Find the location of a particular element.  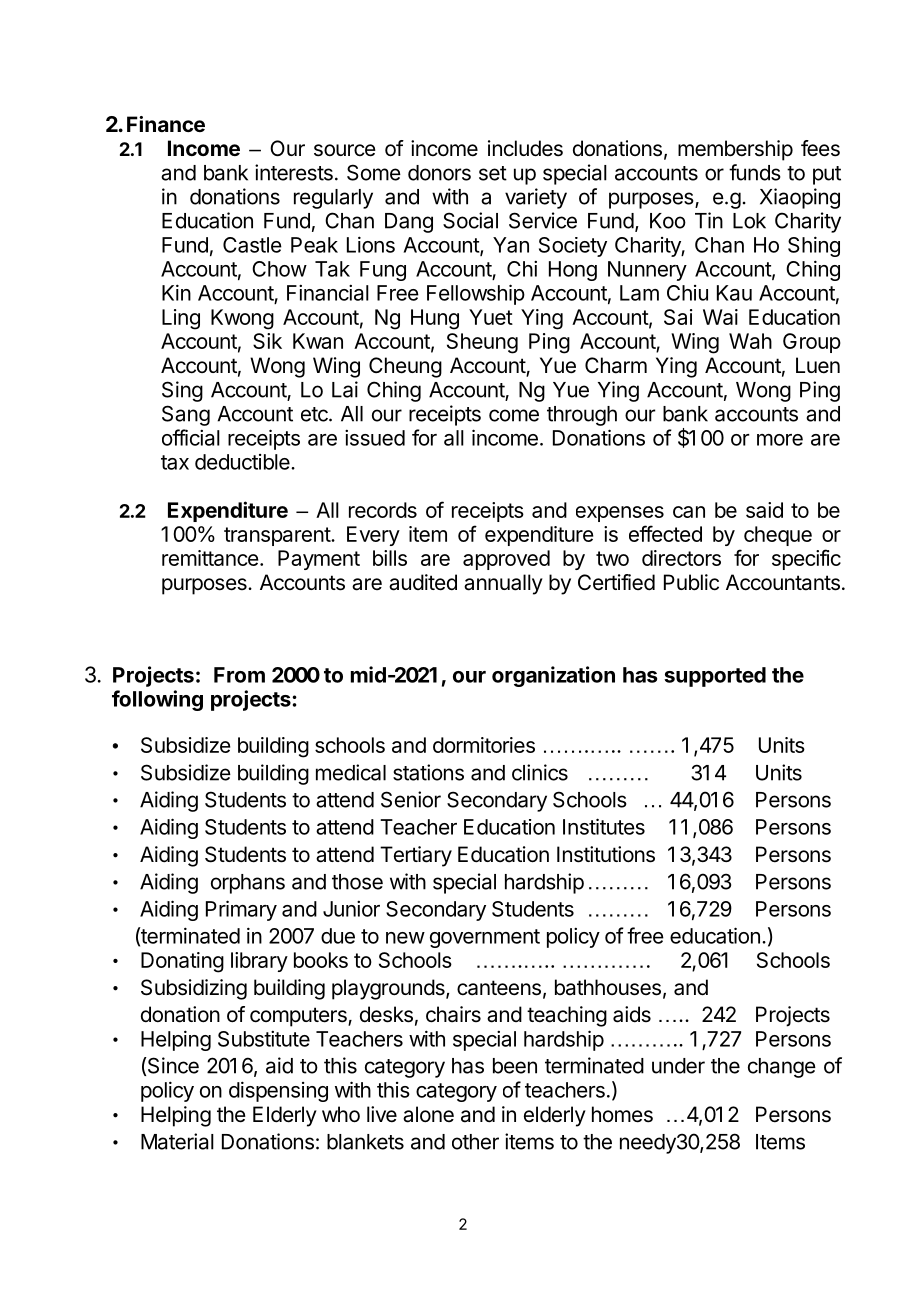

interests is located at coordinates (294, 172).
